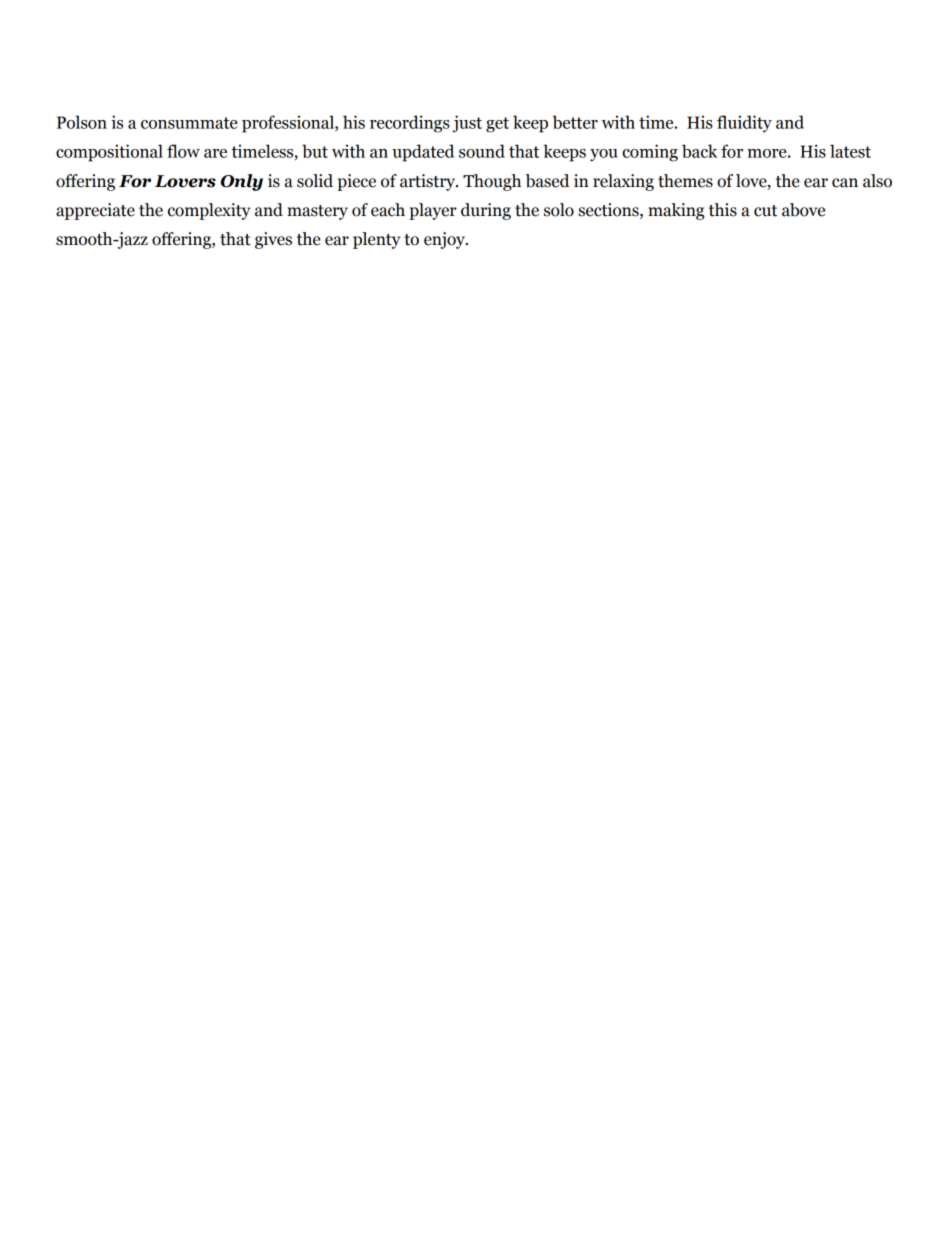 The width and height of the screenshot is (952, 1233). Describe the element at coordinates (497, 125) in the screenshot. I see `get` at that location.
